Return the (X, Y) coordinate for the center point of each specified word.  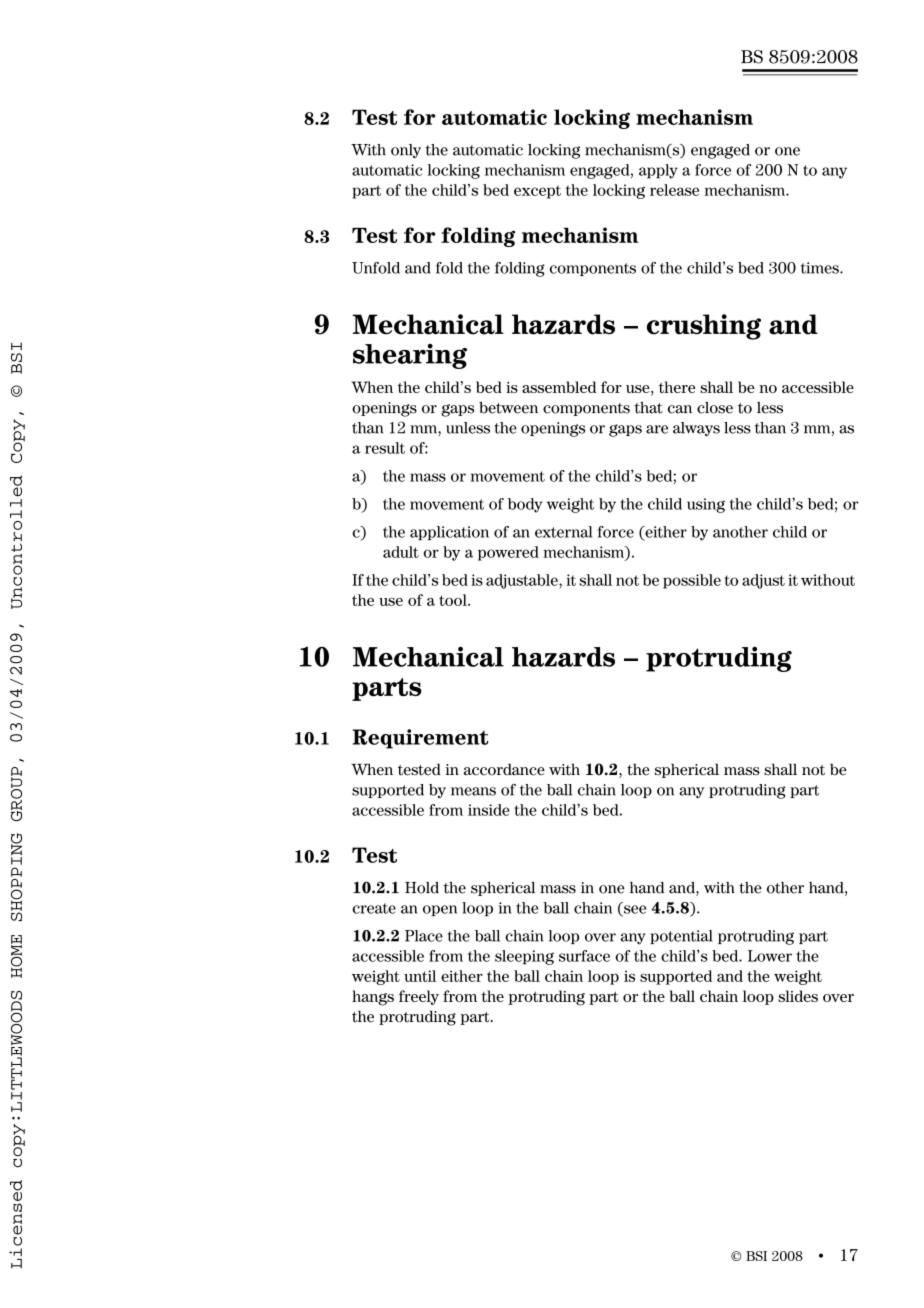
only (406, 151)
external (564, 532)
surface (584, 956)
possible (692, 581)
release (674, 190)
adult (401, 552)
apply (658, 171)
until (420, 976)
